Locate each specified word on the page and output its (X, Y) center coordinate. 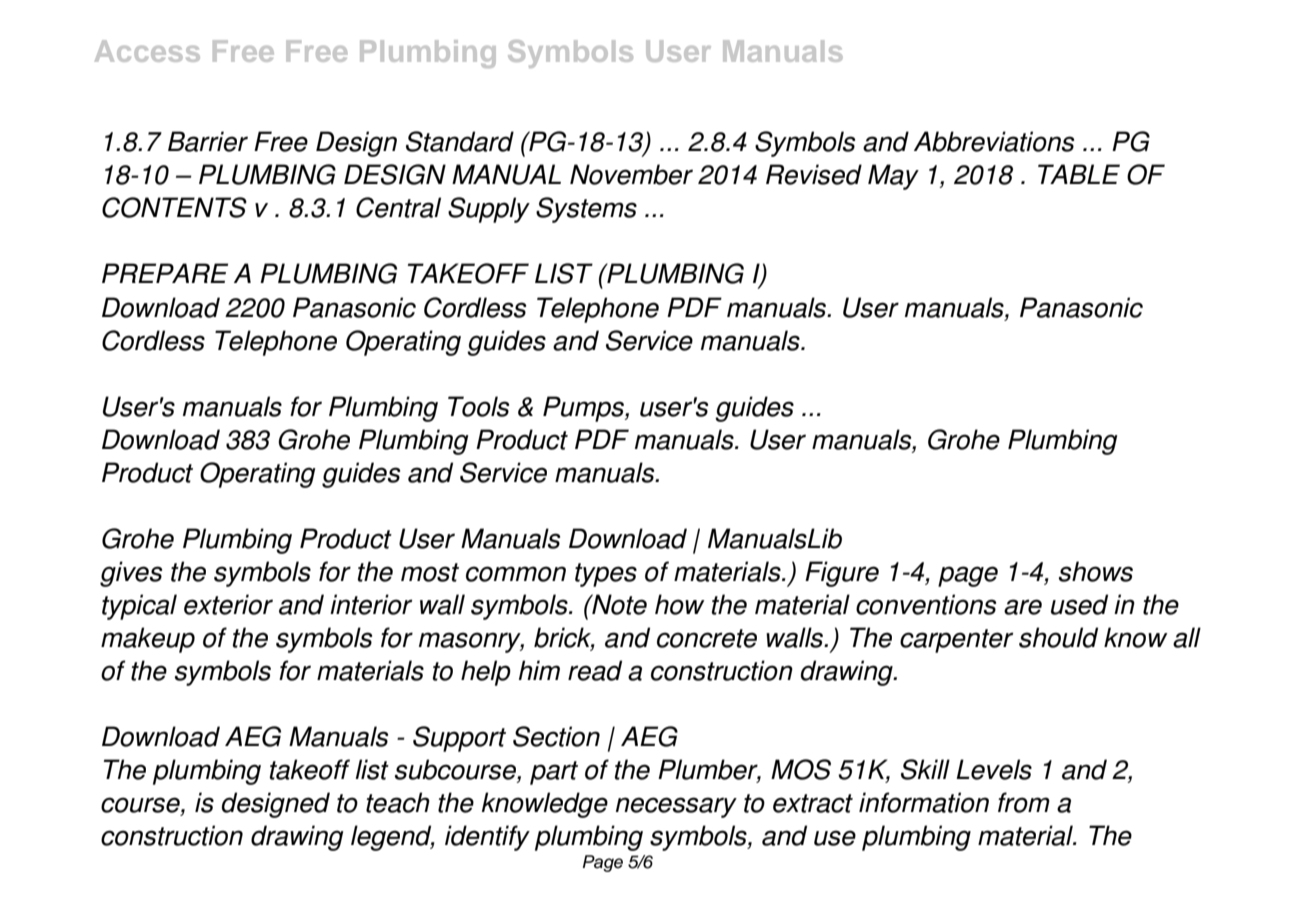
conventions (926, 604)
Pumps (584, 409)
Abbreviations (994, 141)
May (893, 177)
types (606, 575)
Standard (460, 141)
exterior (228, 604)
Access (147, 51)
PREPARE (165, 273)
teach (398, 802)
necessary (676, 807)
